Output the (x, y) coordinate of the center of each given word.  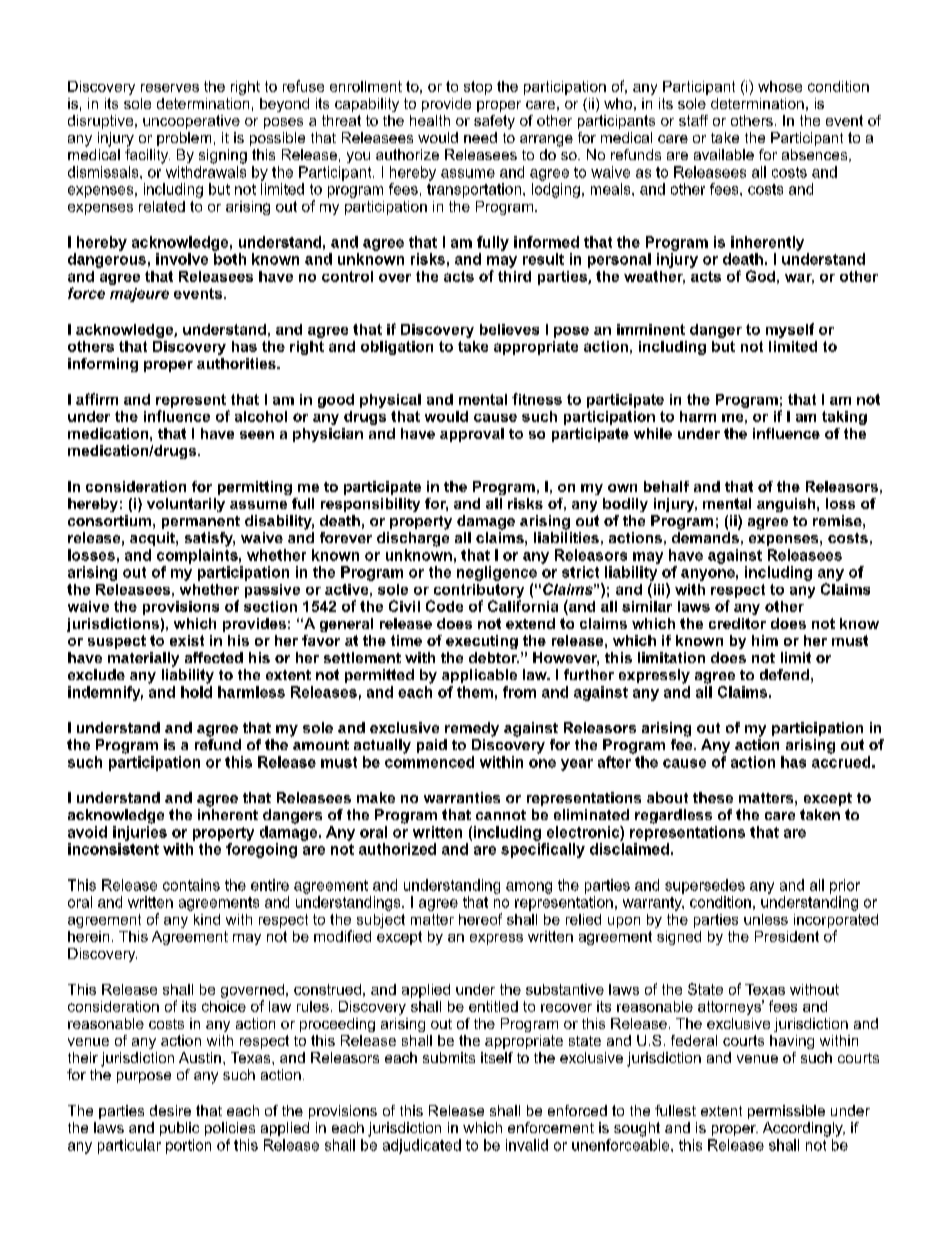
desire (170, 1110)
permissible (786, 1112)
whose (780, 86)
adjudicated (422, 1146)
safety (494, 122)
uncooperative (191, 122)
